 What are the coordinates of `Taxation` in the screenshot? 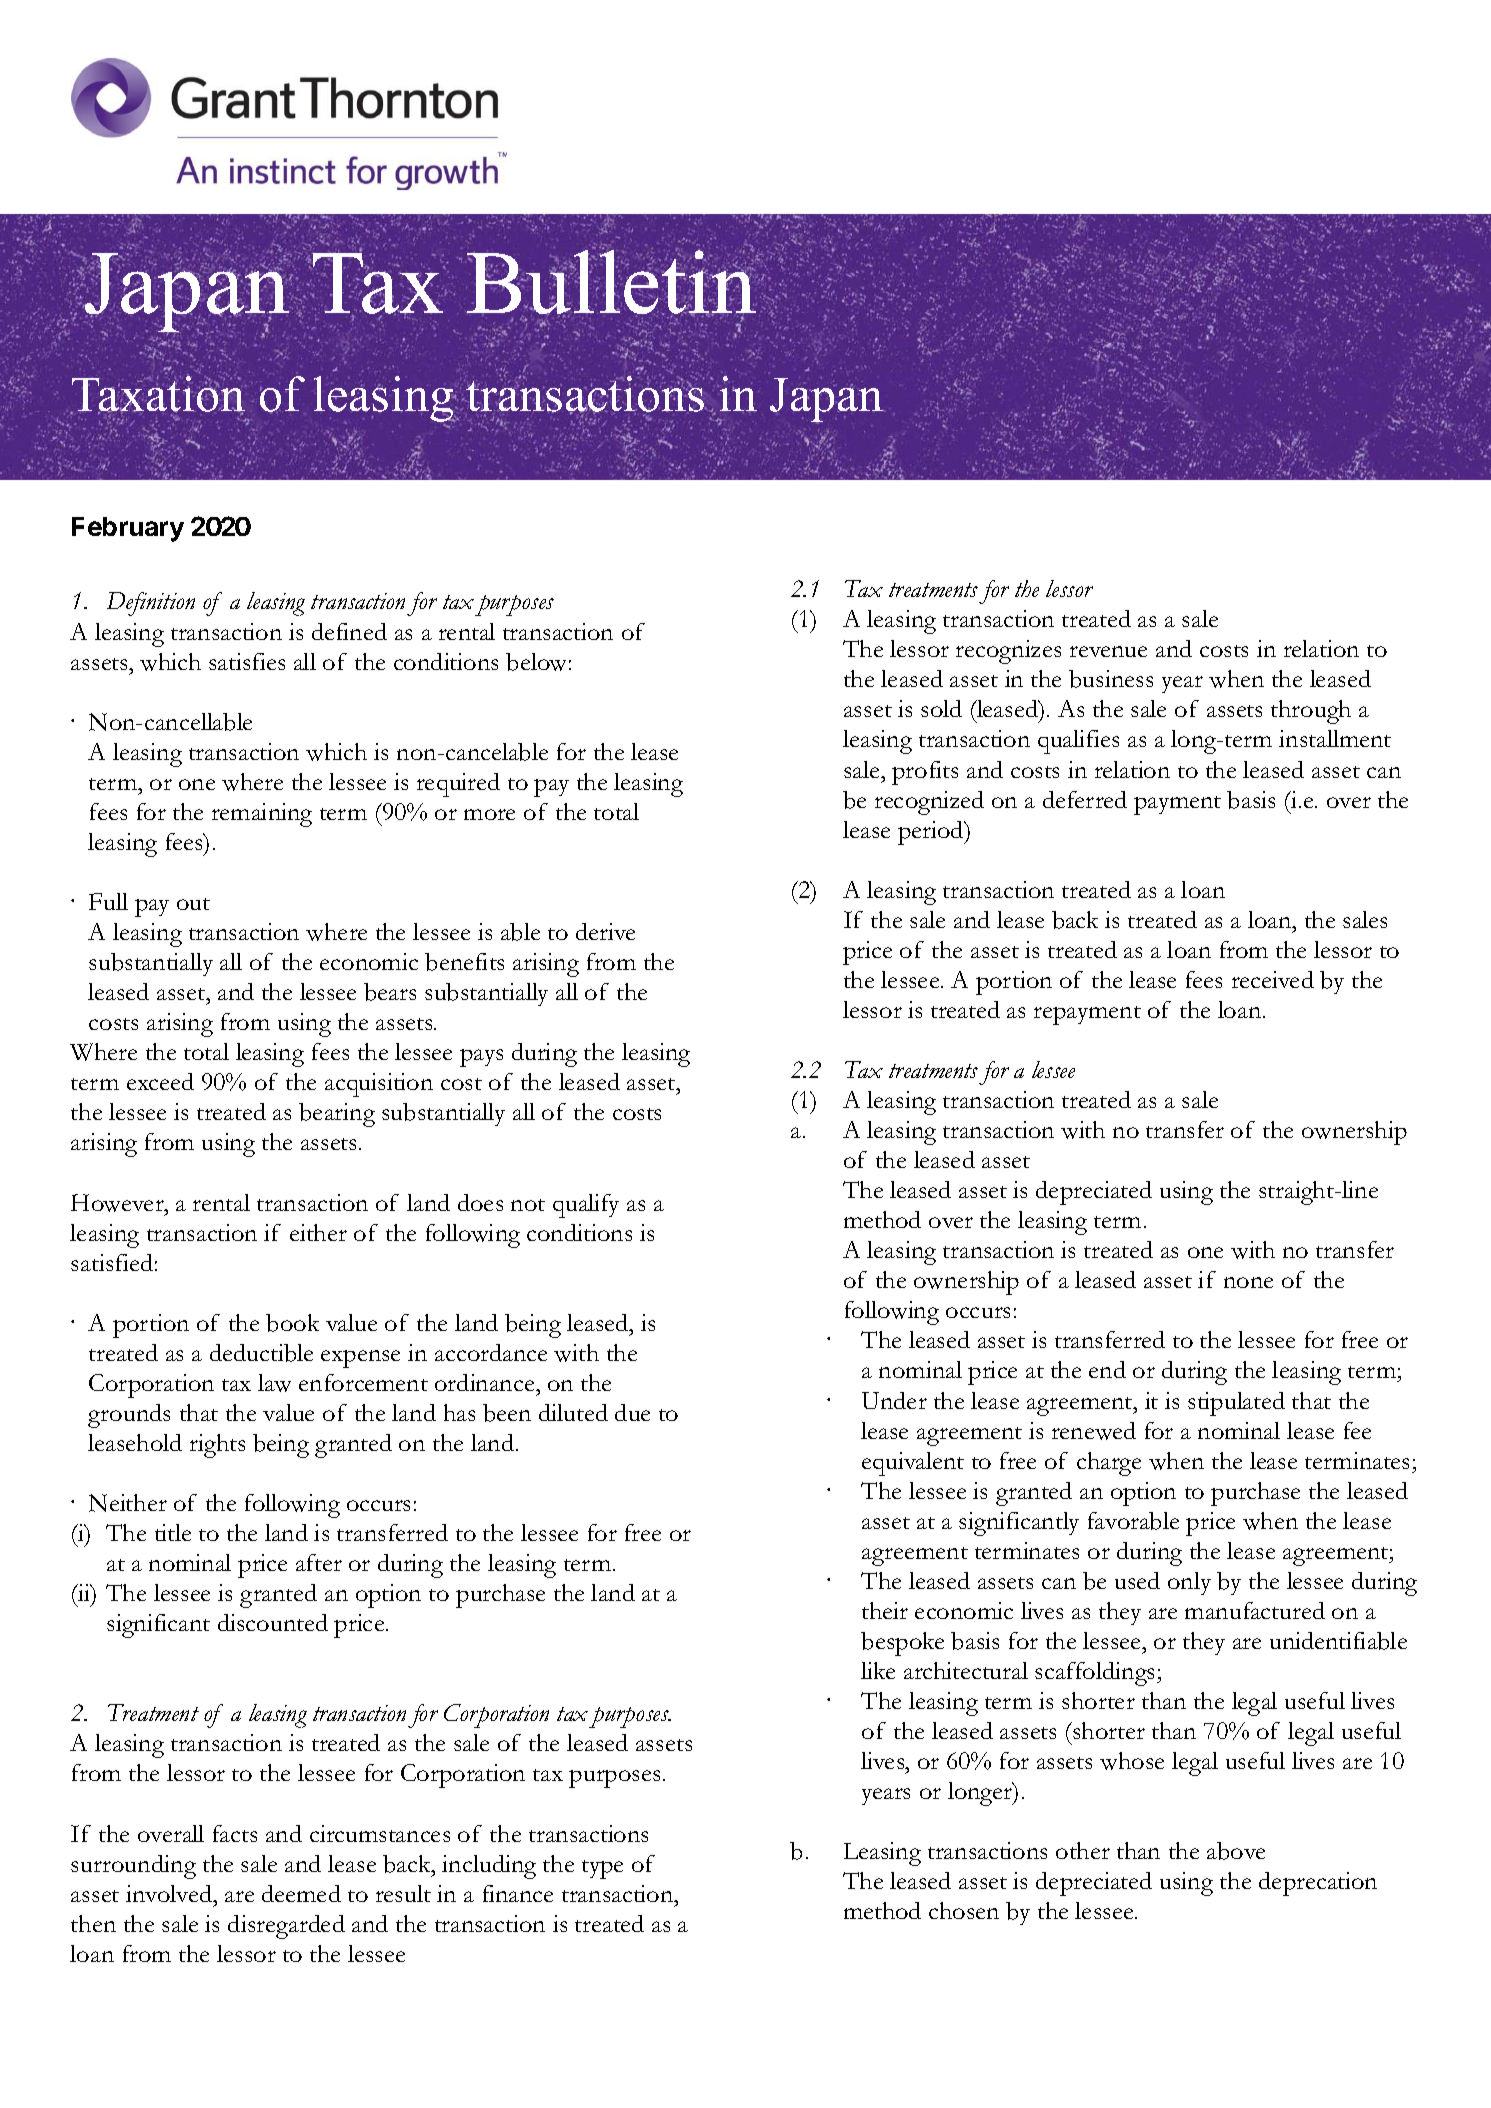 It's located at (158, 394).
